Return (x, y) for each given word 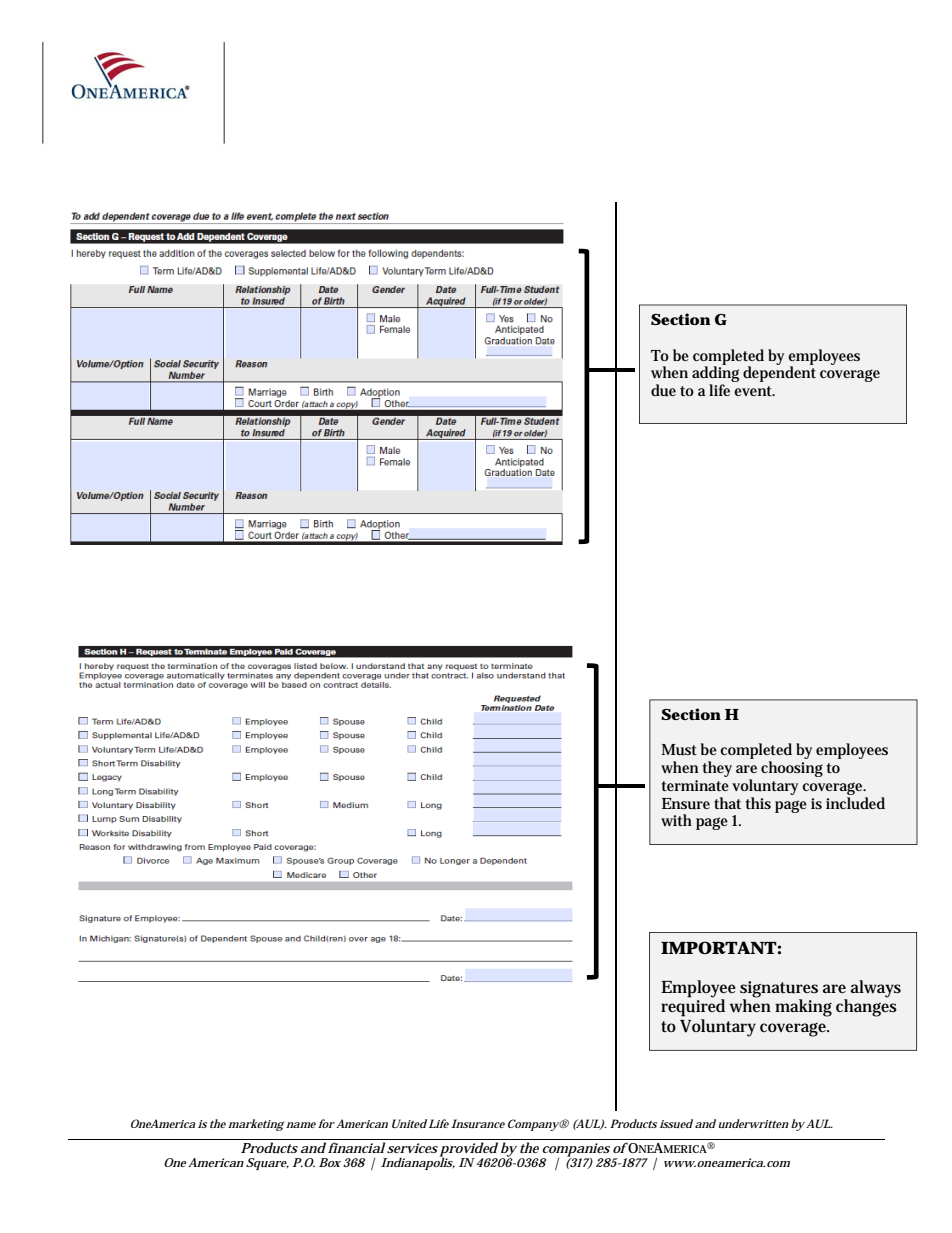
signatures (779, 990)
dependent (779, 373)
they (717, 769)
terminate (695, 785)
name (300, 1125)
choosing (792, 769)
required (693, 1007)
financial (356, 1147)
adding (715, 374)
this (758, 803)
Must (679, 750)
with (676, 820)
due (663, 390)
